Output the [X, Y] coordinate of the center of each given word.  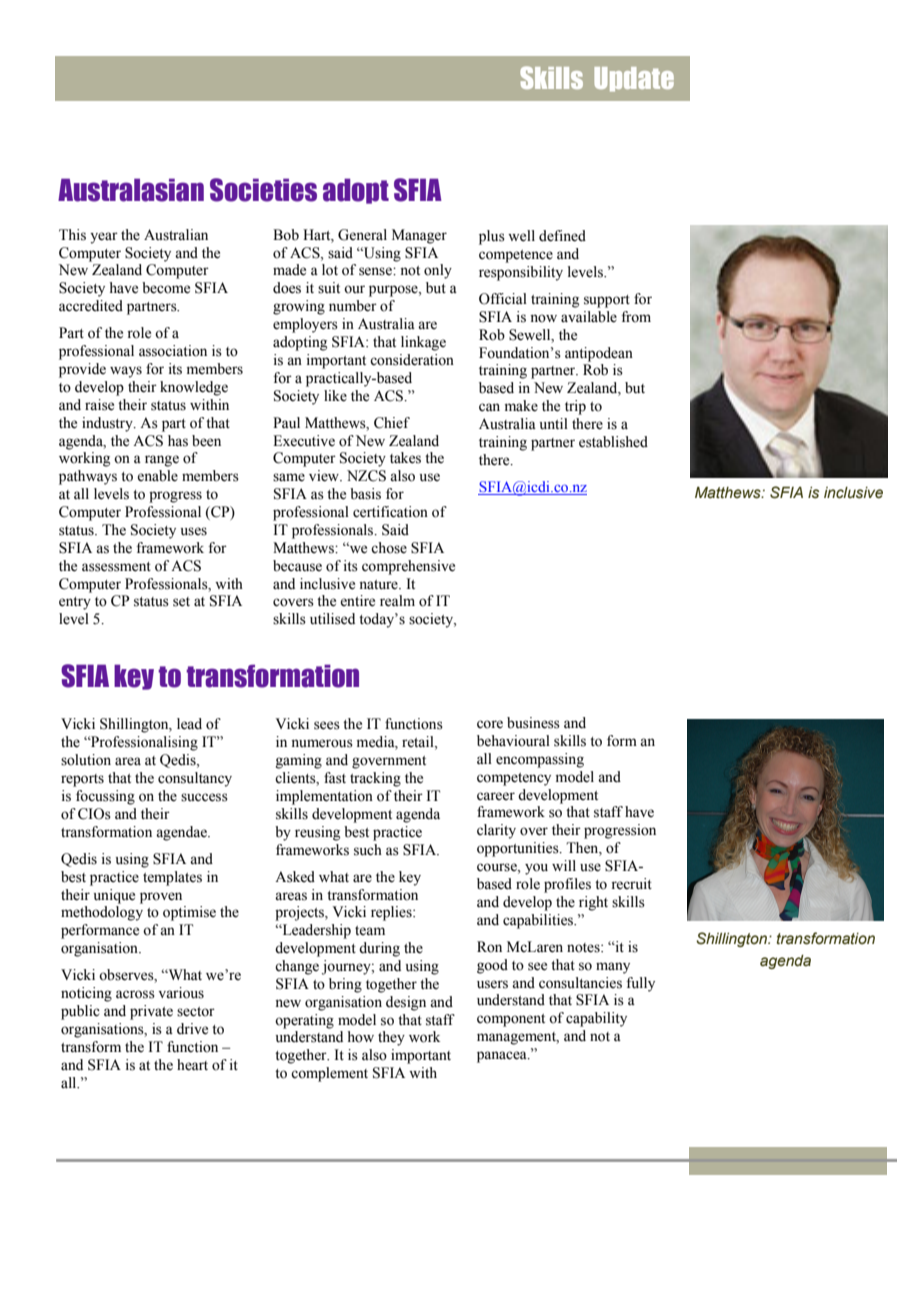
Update [634, 79]
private [151, 1012]
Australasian [131, 190]
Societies [263, 190]
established [613, 442]
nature [379, 585]
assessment [116, 567]
